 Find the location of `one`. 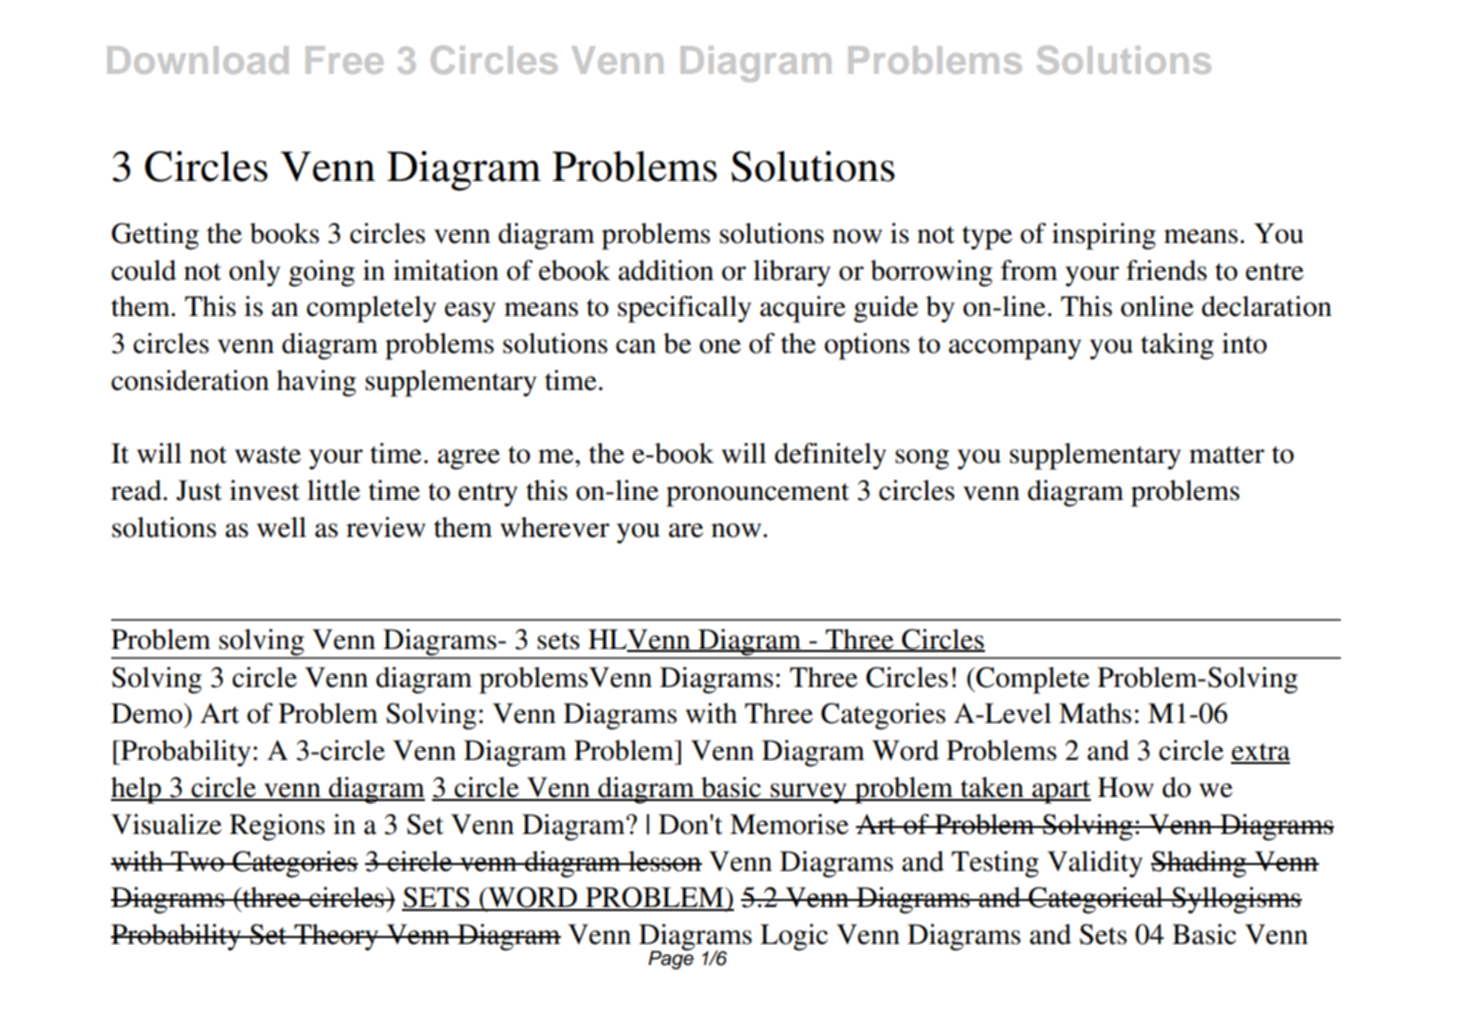

one is located at coordinates (720, 346).
